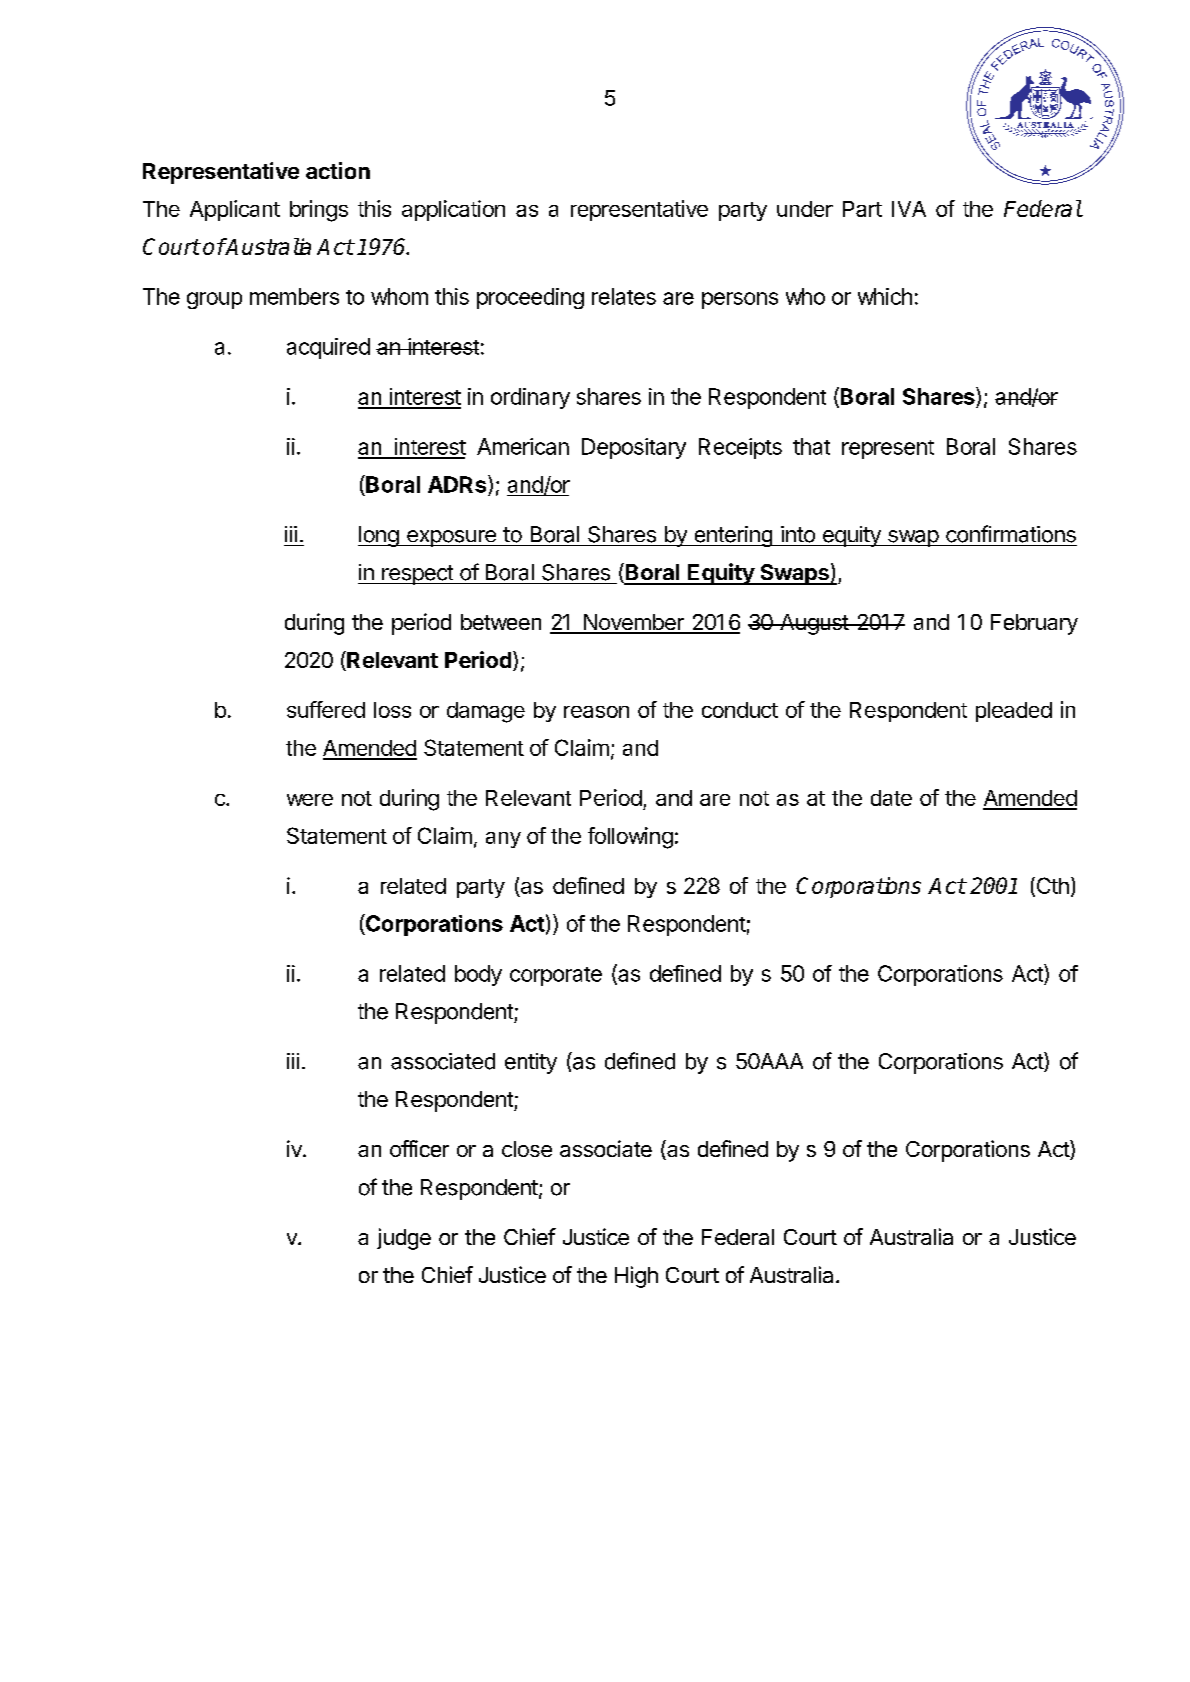 The image size is (1190, 1682). What do you see at coordinates (909, 209) in the screenshot?
I see `IVA` at bounding box center [909, 209].
